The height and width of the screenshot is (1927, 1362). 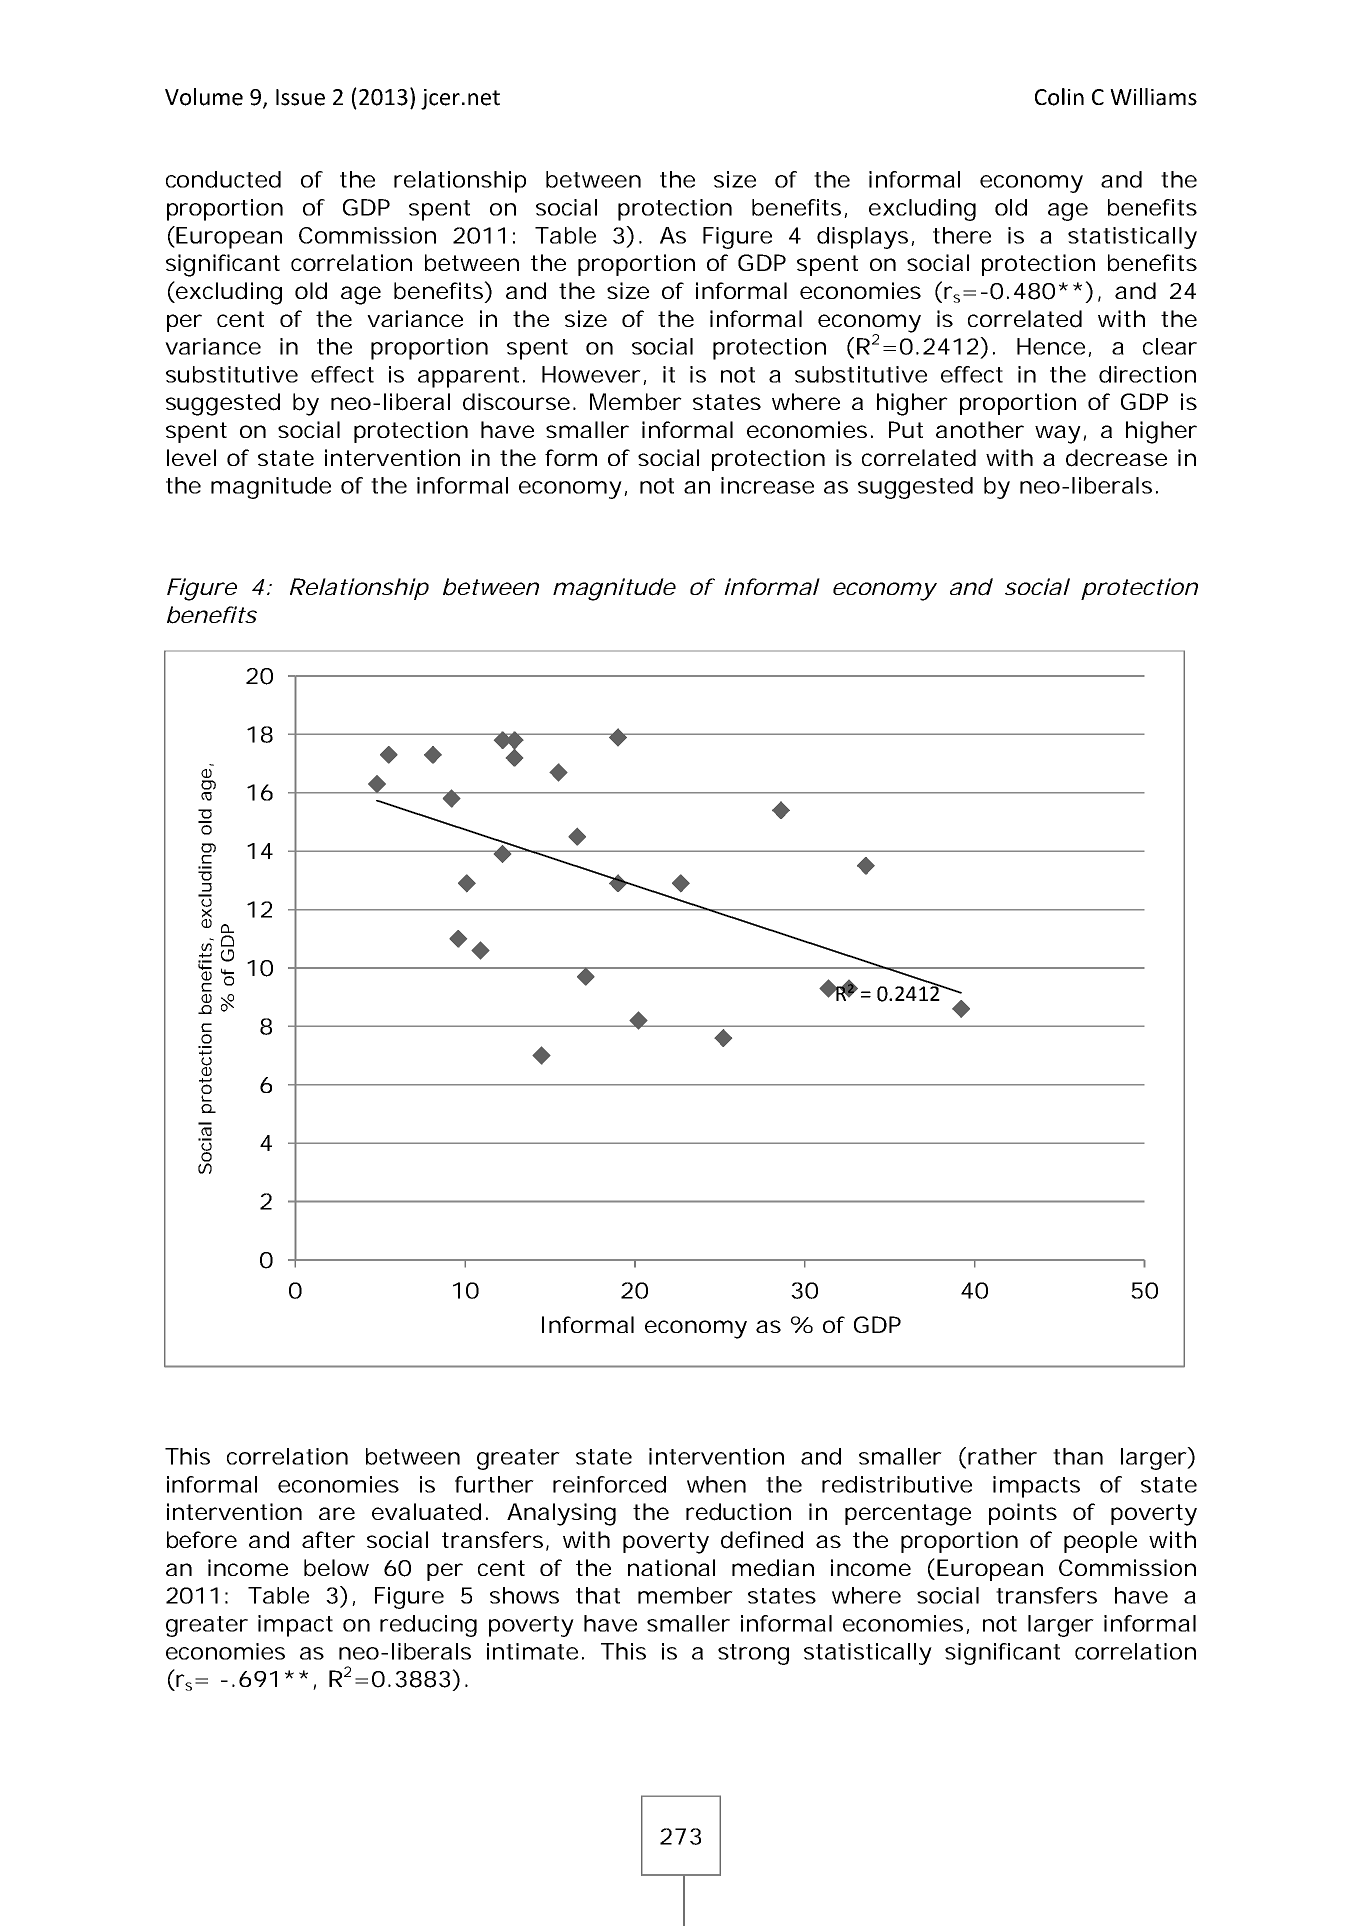 What do you see at coordinates (1059, 97) in the screenshot?
I see `Colin` at bounding box center [1059, 97].
